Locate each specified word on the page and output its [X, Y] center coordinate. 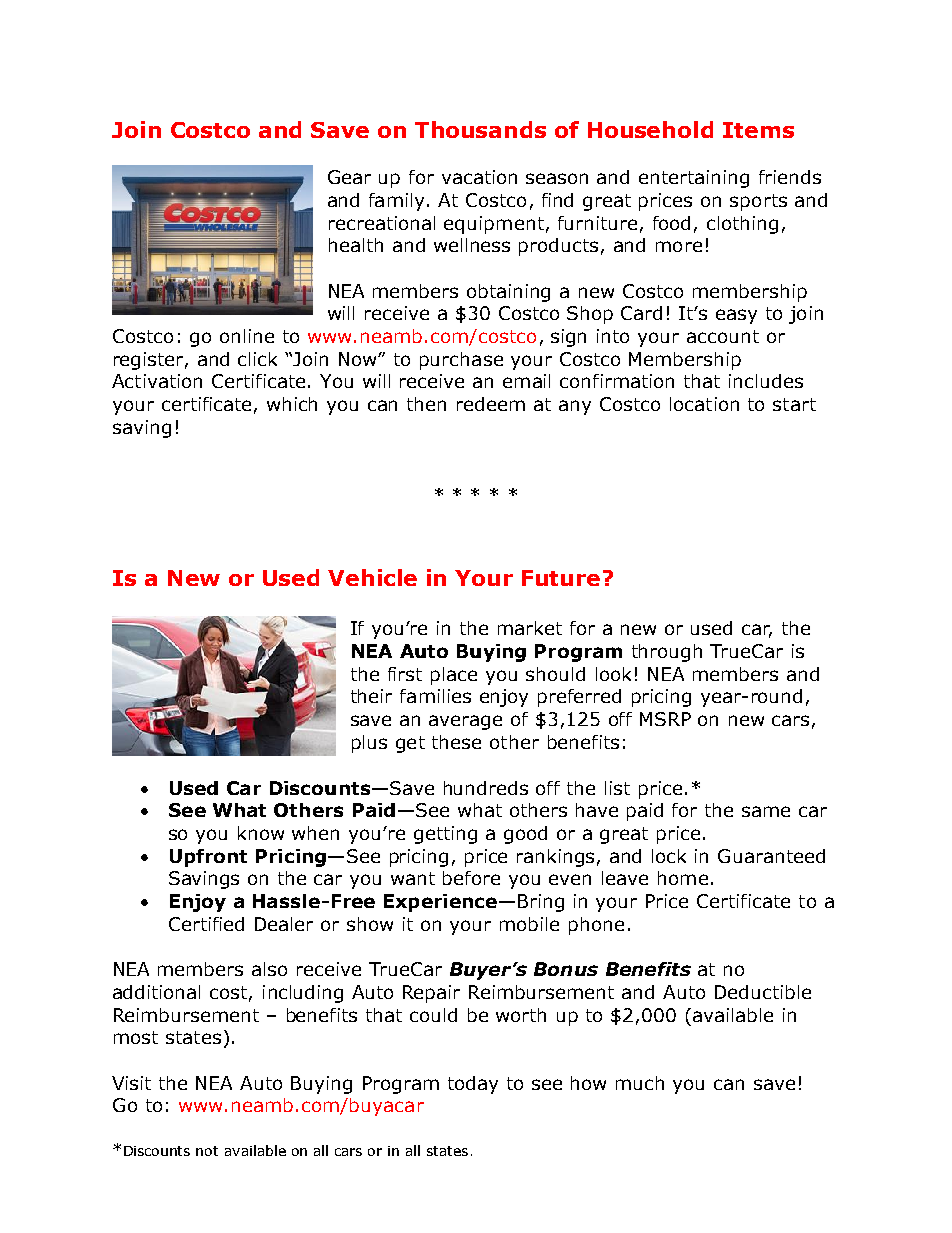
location [704, 404]
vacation [479, 177]
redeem [491, 404]
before [471, 878]
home [683, 878]
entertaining [694, 179]
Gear [349, 177]
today [473, 1085]
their [371, 696]
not [207, 1151]
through [667, 653]
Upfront [208, 858]
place [454, 676]
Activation [157, 381]
